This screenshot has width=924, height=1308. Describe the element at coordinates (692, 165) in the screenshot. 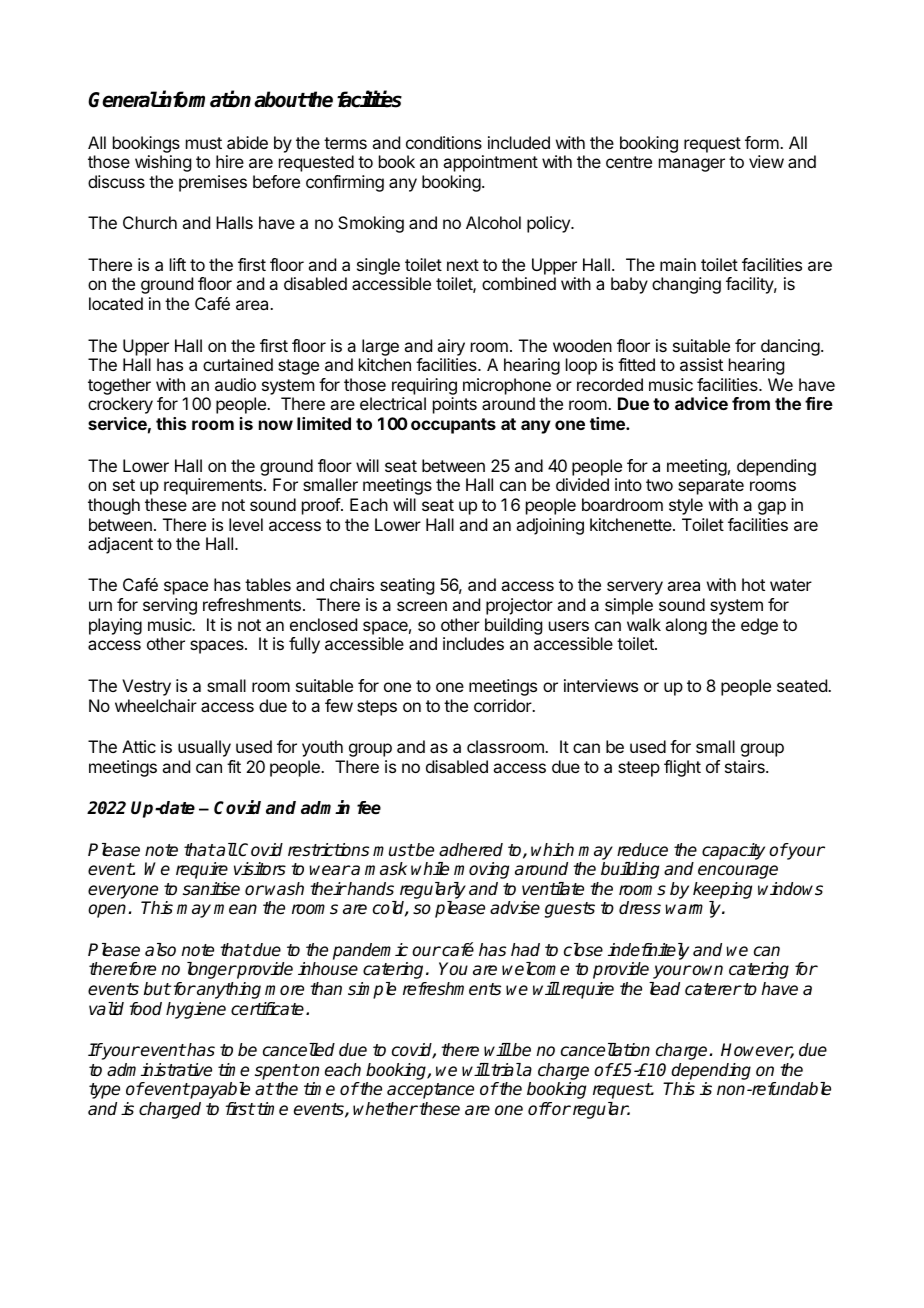

I see `manager` at that location.
